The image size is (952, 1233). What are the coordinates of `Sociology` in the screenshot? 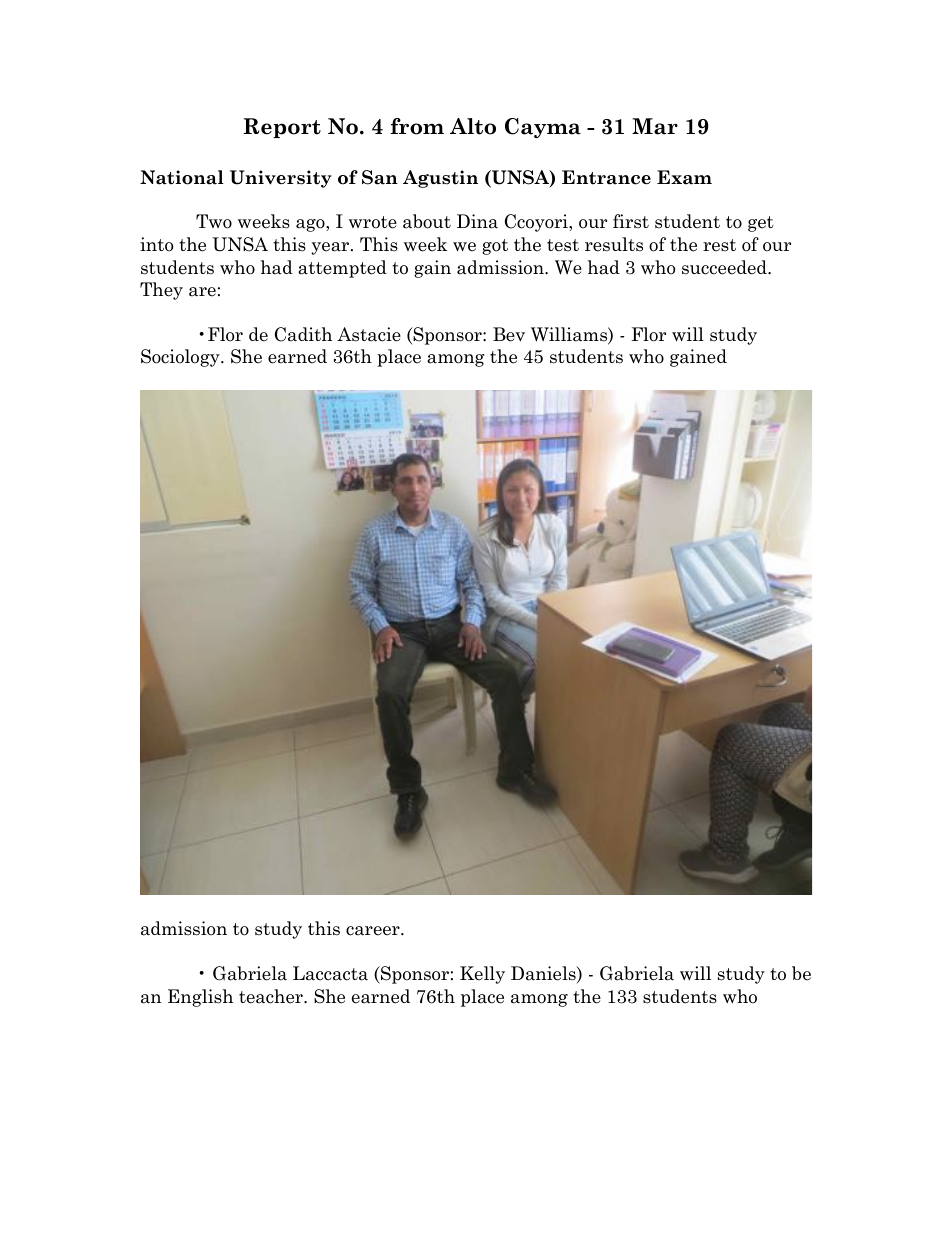 It's located at (181, 358).
